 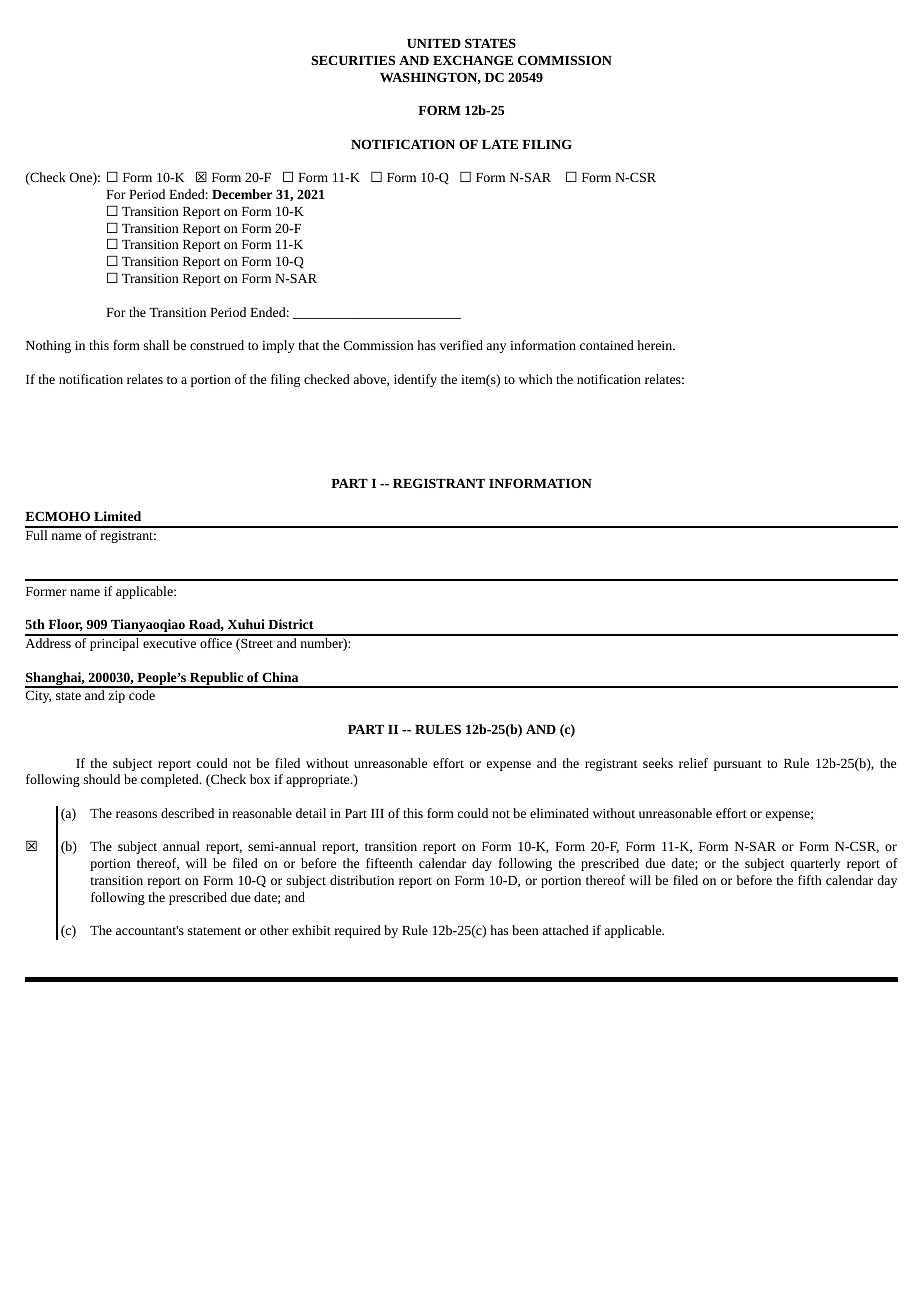 What do you see at coordinates (693, 763) in the image?
I see `relief` at bounding box center [693, 763].
